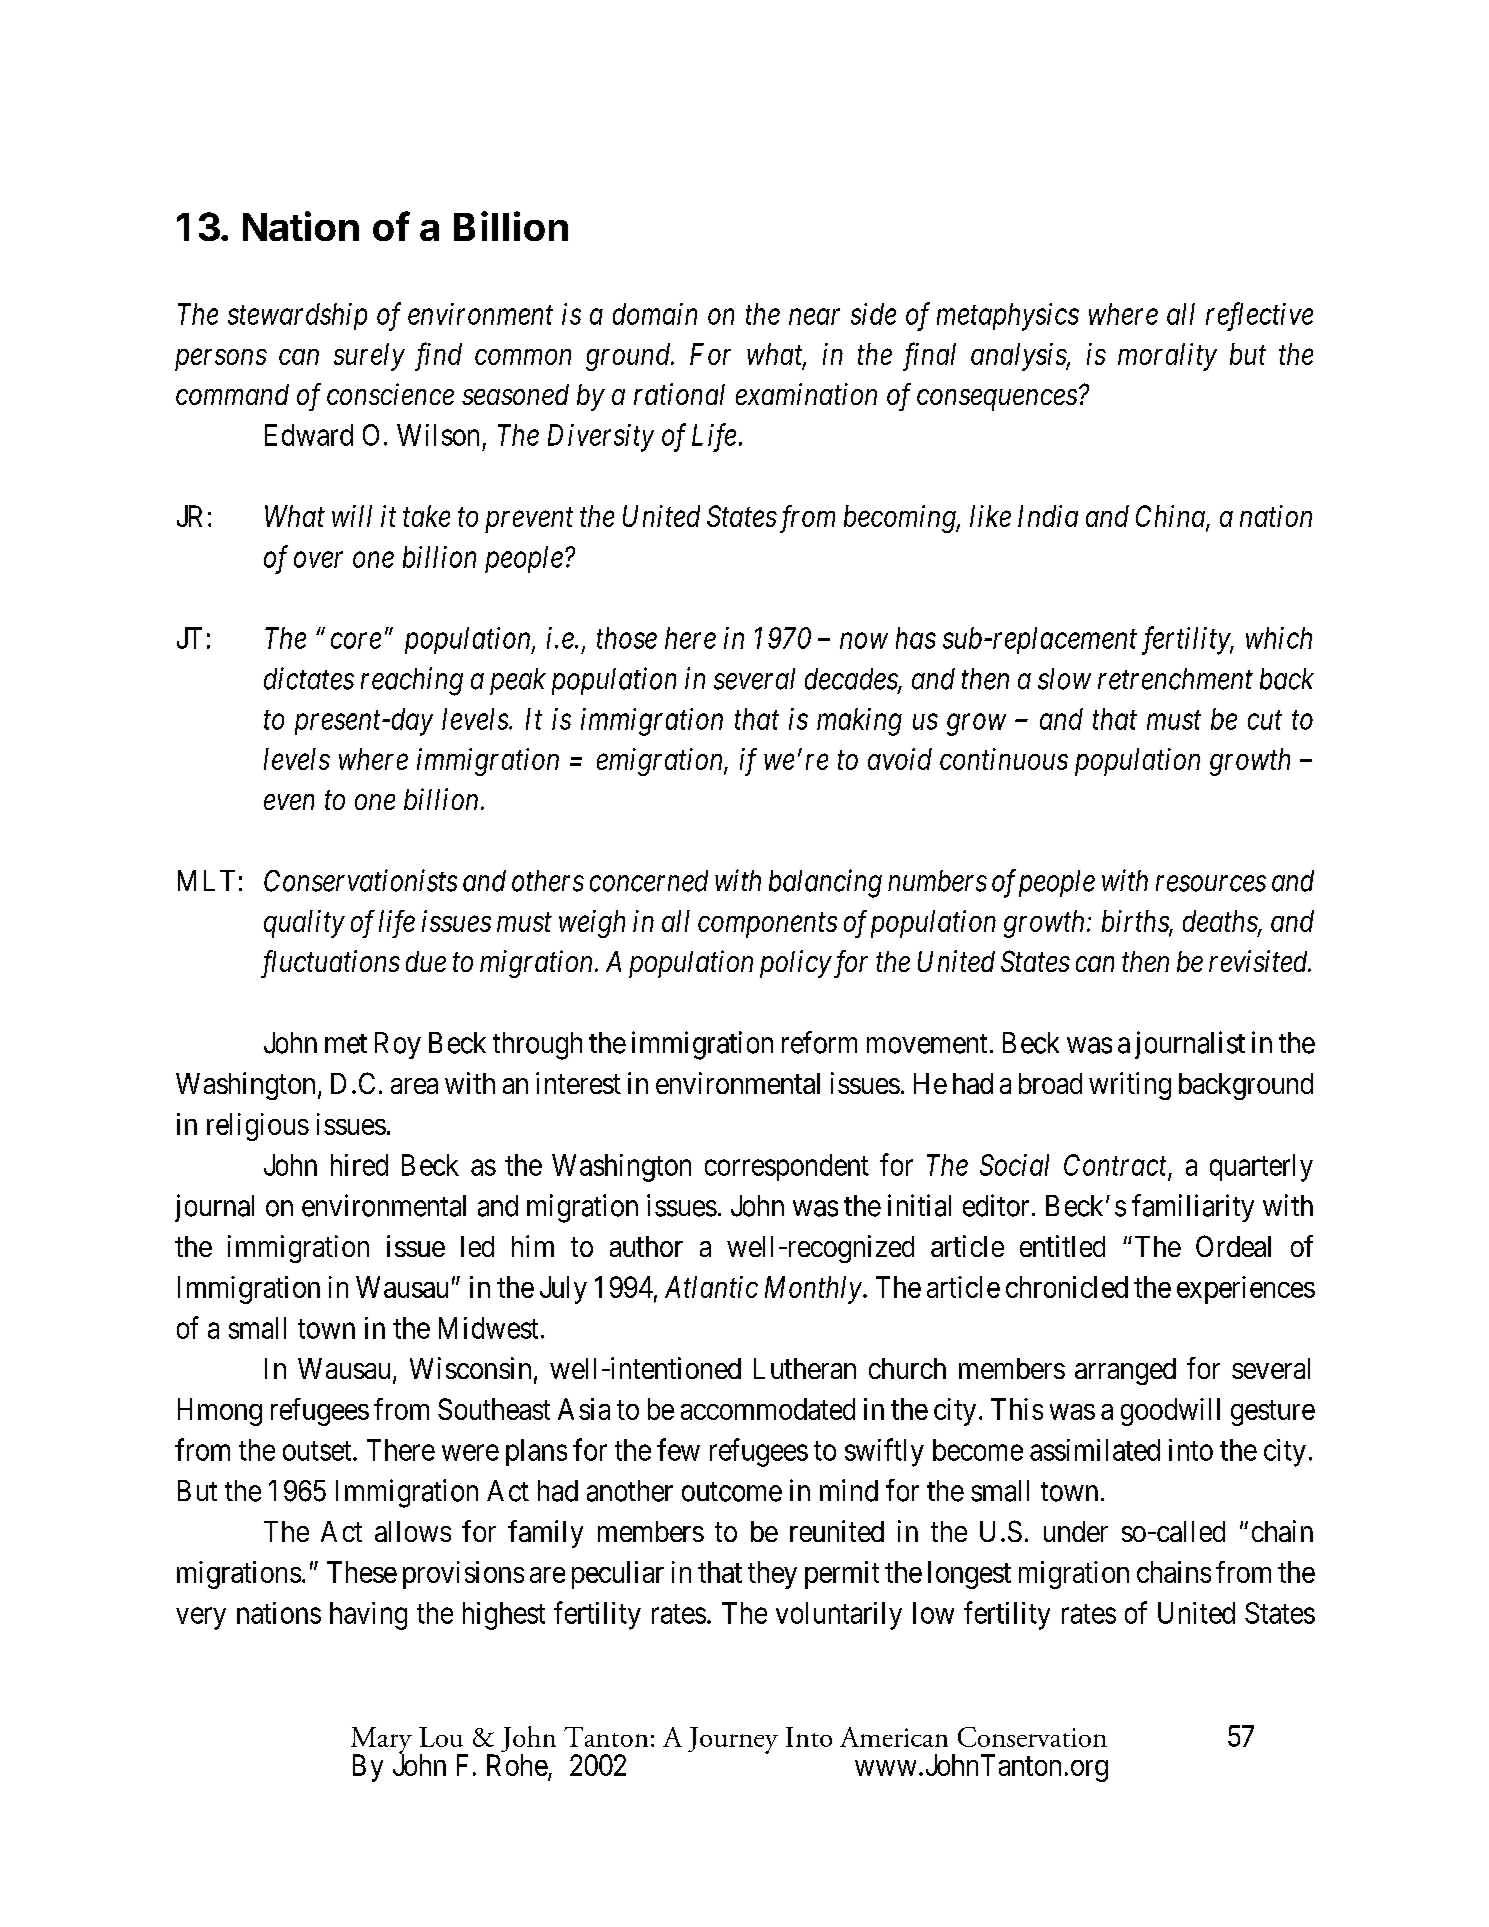 Image resolution: width=1489 pixels, height=1927 pixels. I want to click on outset, so click(318, 1451).
